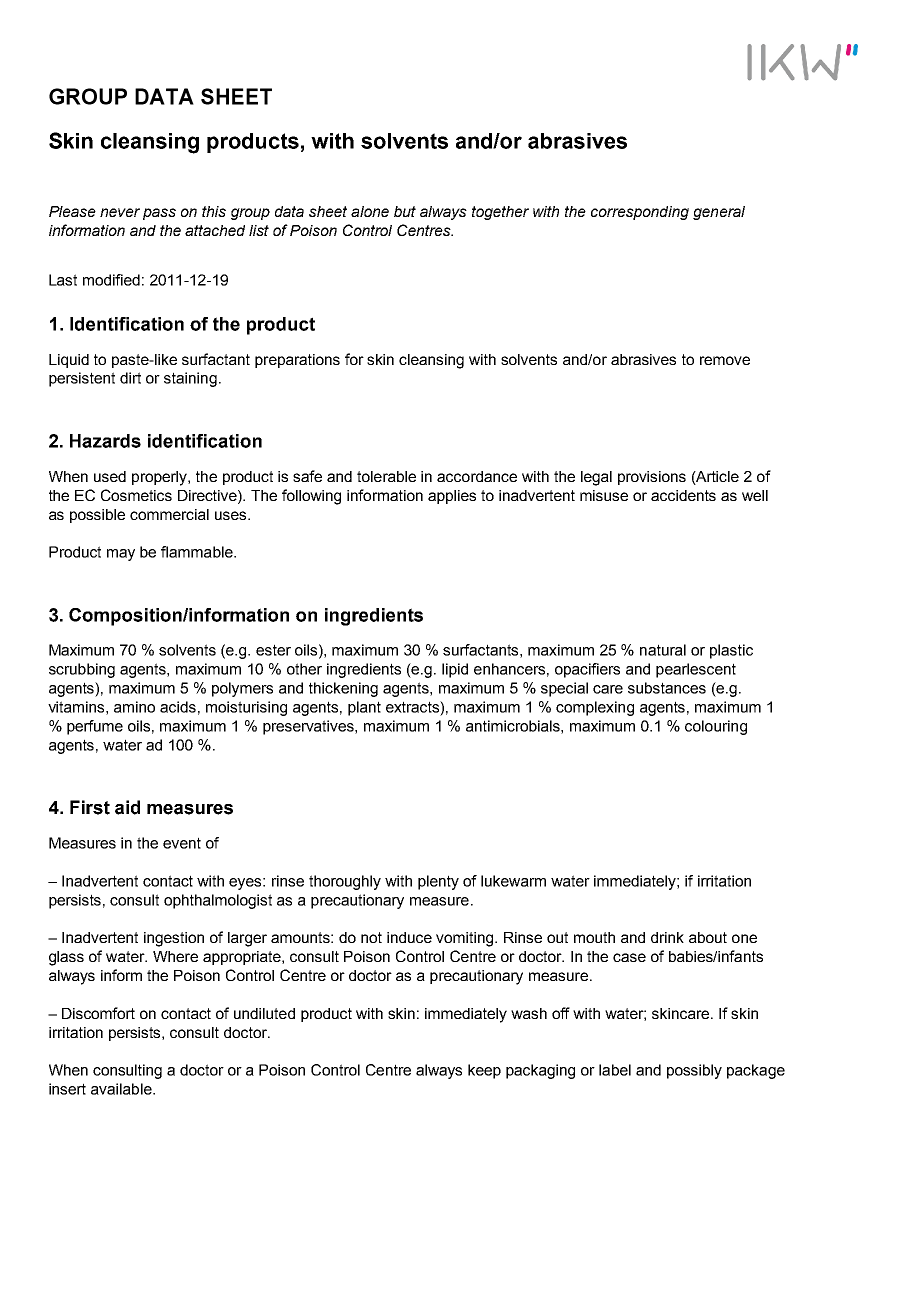 This screenshot has height=1308, width=924. Describe the element at coordinates (105, 441) in the screenshot. I see `Hazards` at that location.
